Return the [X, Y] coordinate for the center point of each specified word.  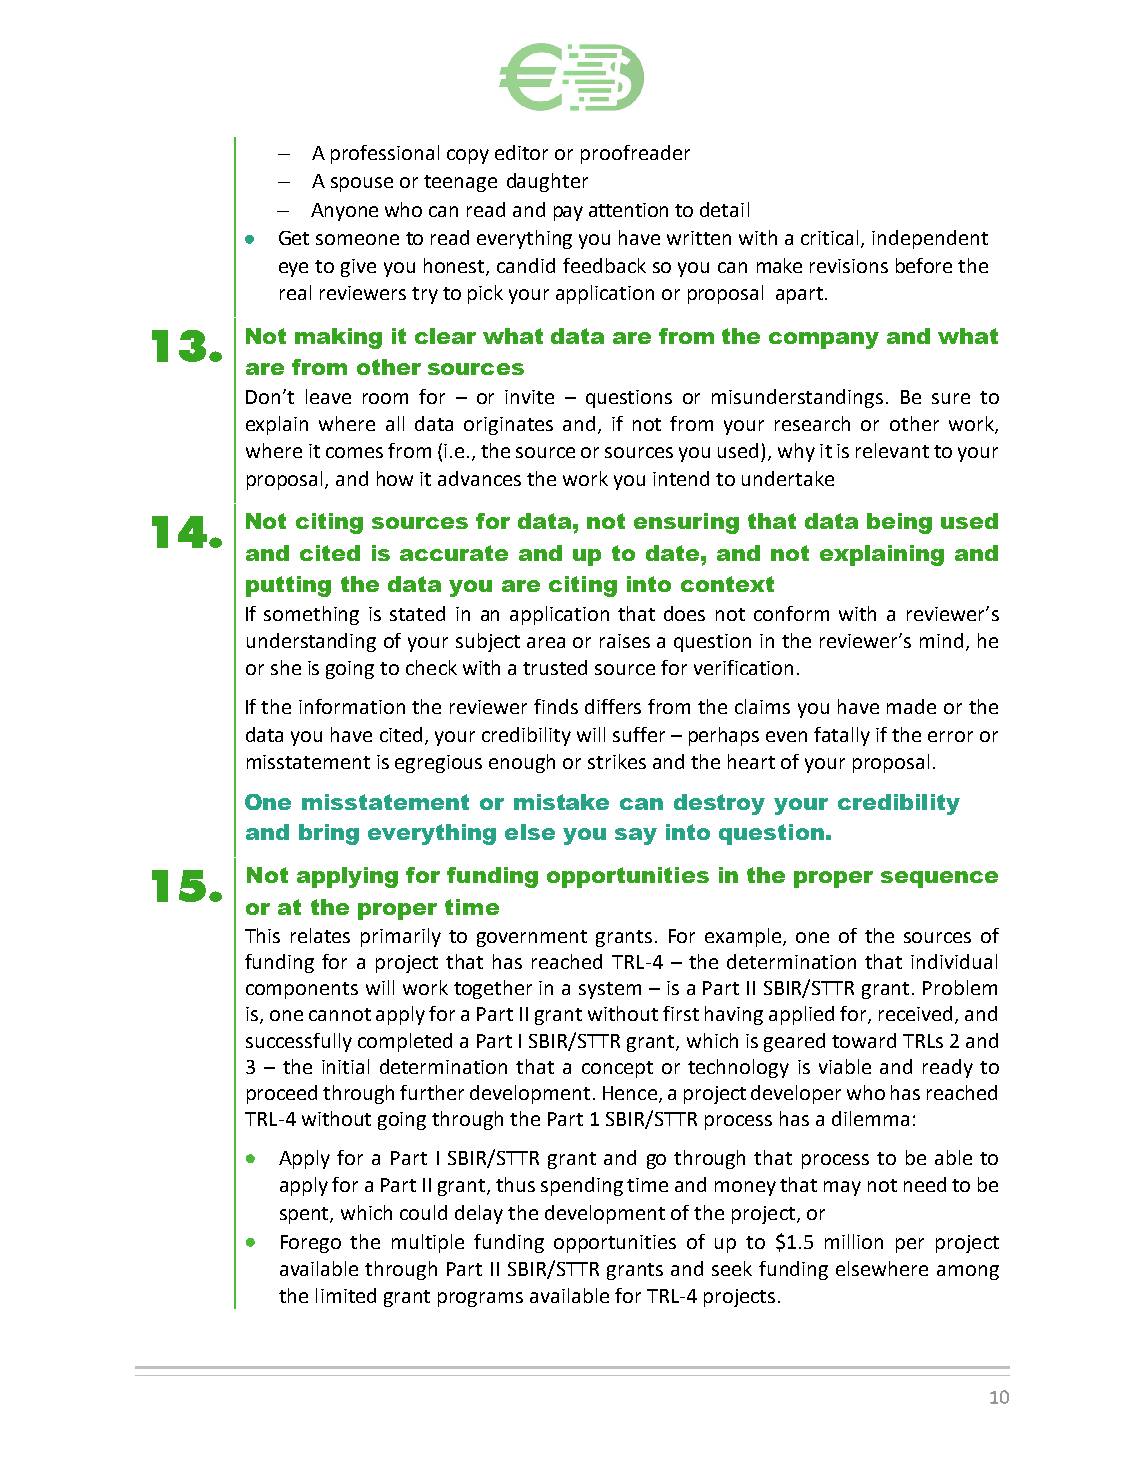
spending [582, 1186]
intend [681, 478]
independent [930, 239]
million [854, 1241]
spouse [362, 184]
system [610, 990]
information [352, 706]
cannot [340, 1014]
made [911, 706]
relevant [892, 450]
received [917, 1015]
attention [628, 210]
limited [346, 1295]
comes [354, 452]
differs [613, 706]
